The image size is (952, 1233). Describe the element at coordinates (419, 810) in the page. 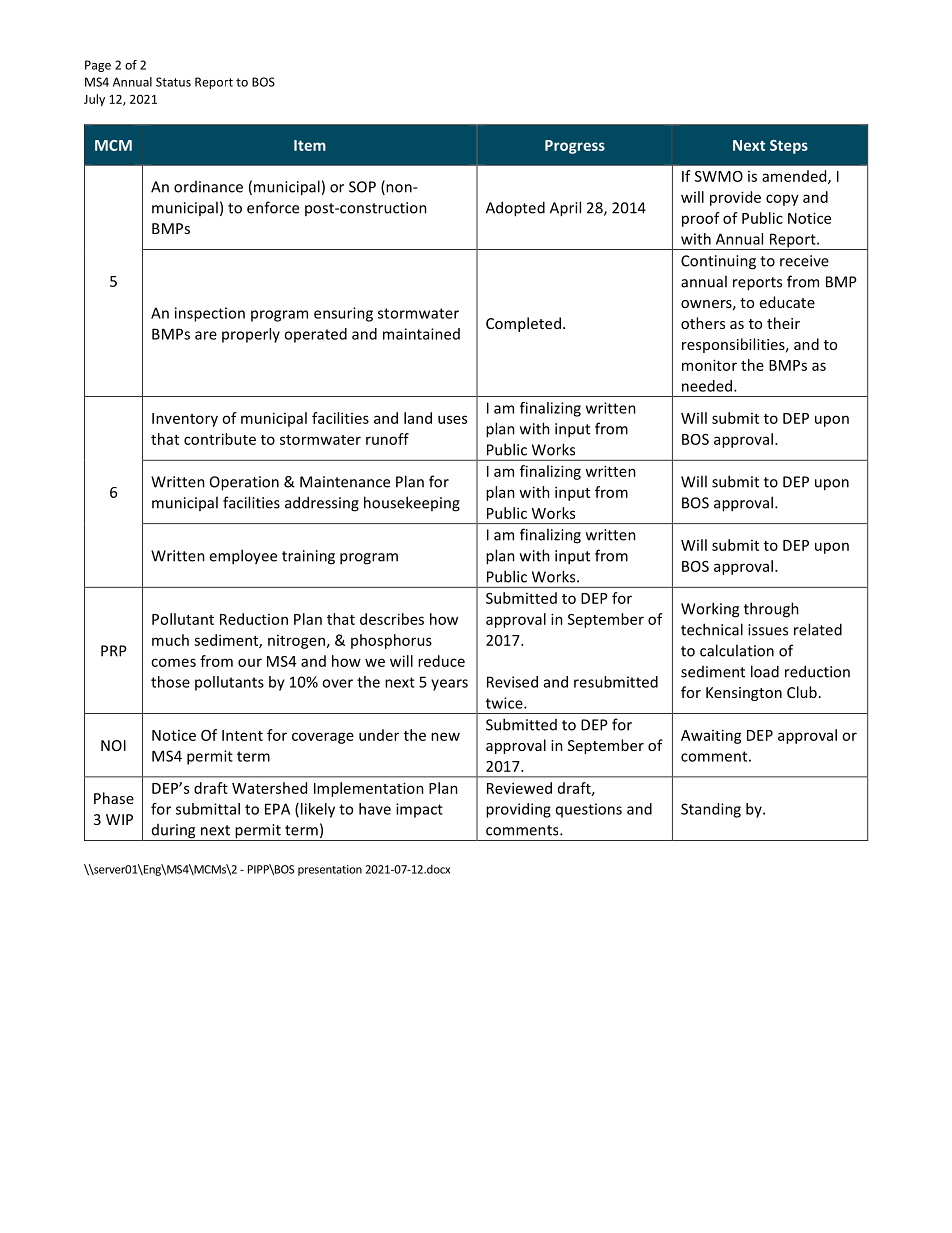

I see `impact` at that location.
